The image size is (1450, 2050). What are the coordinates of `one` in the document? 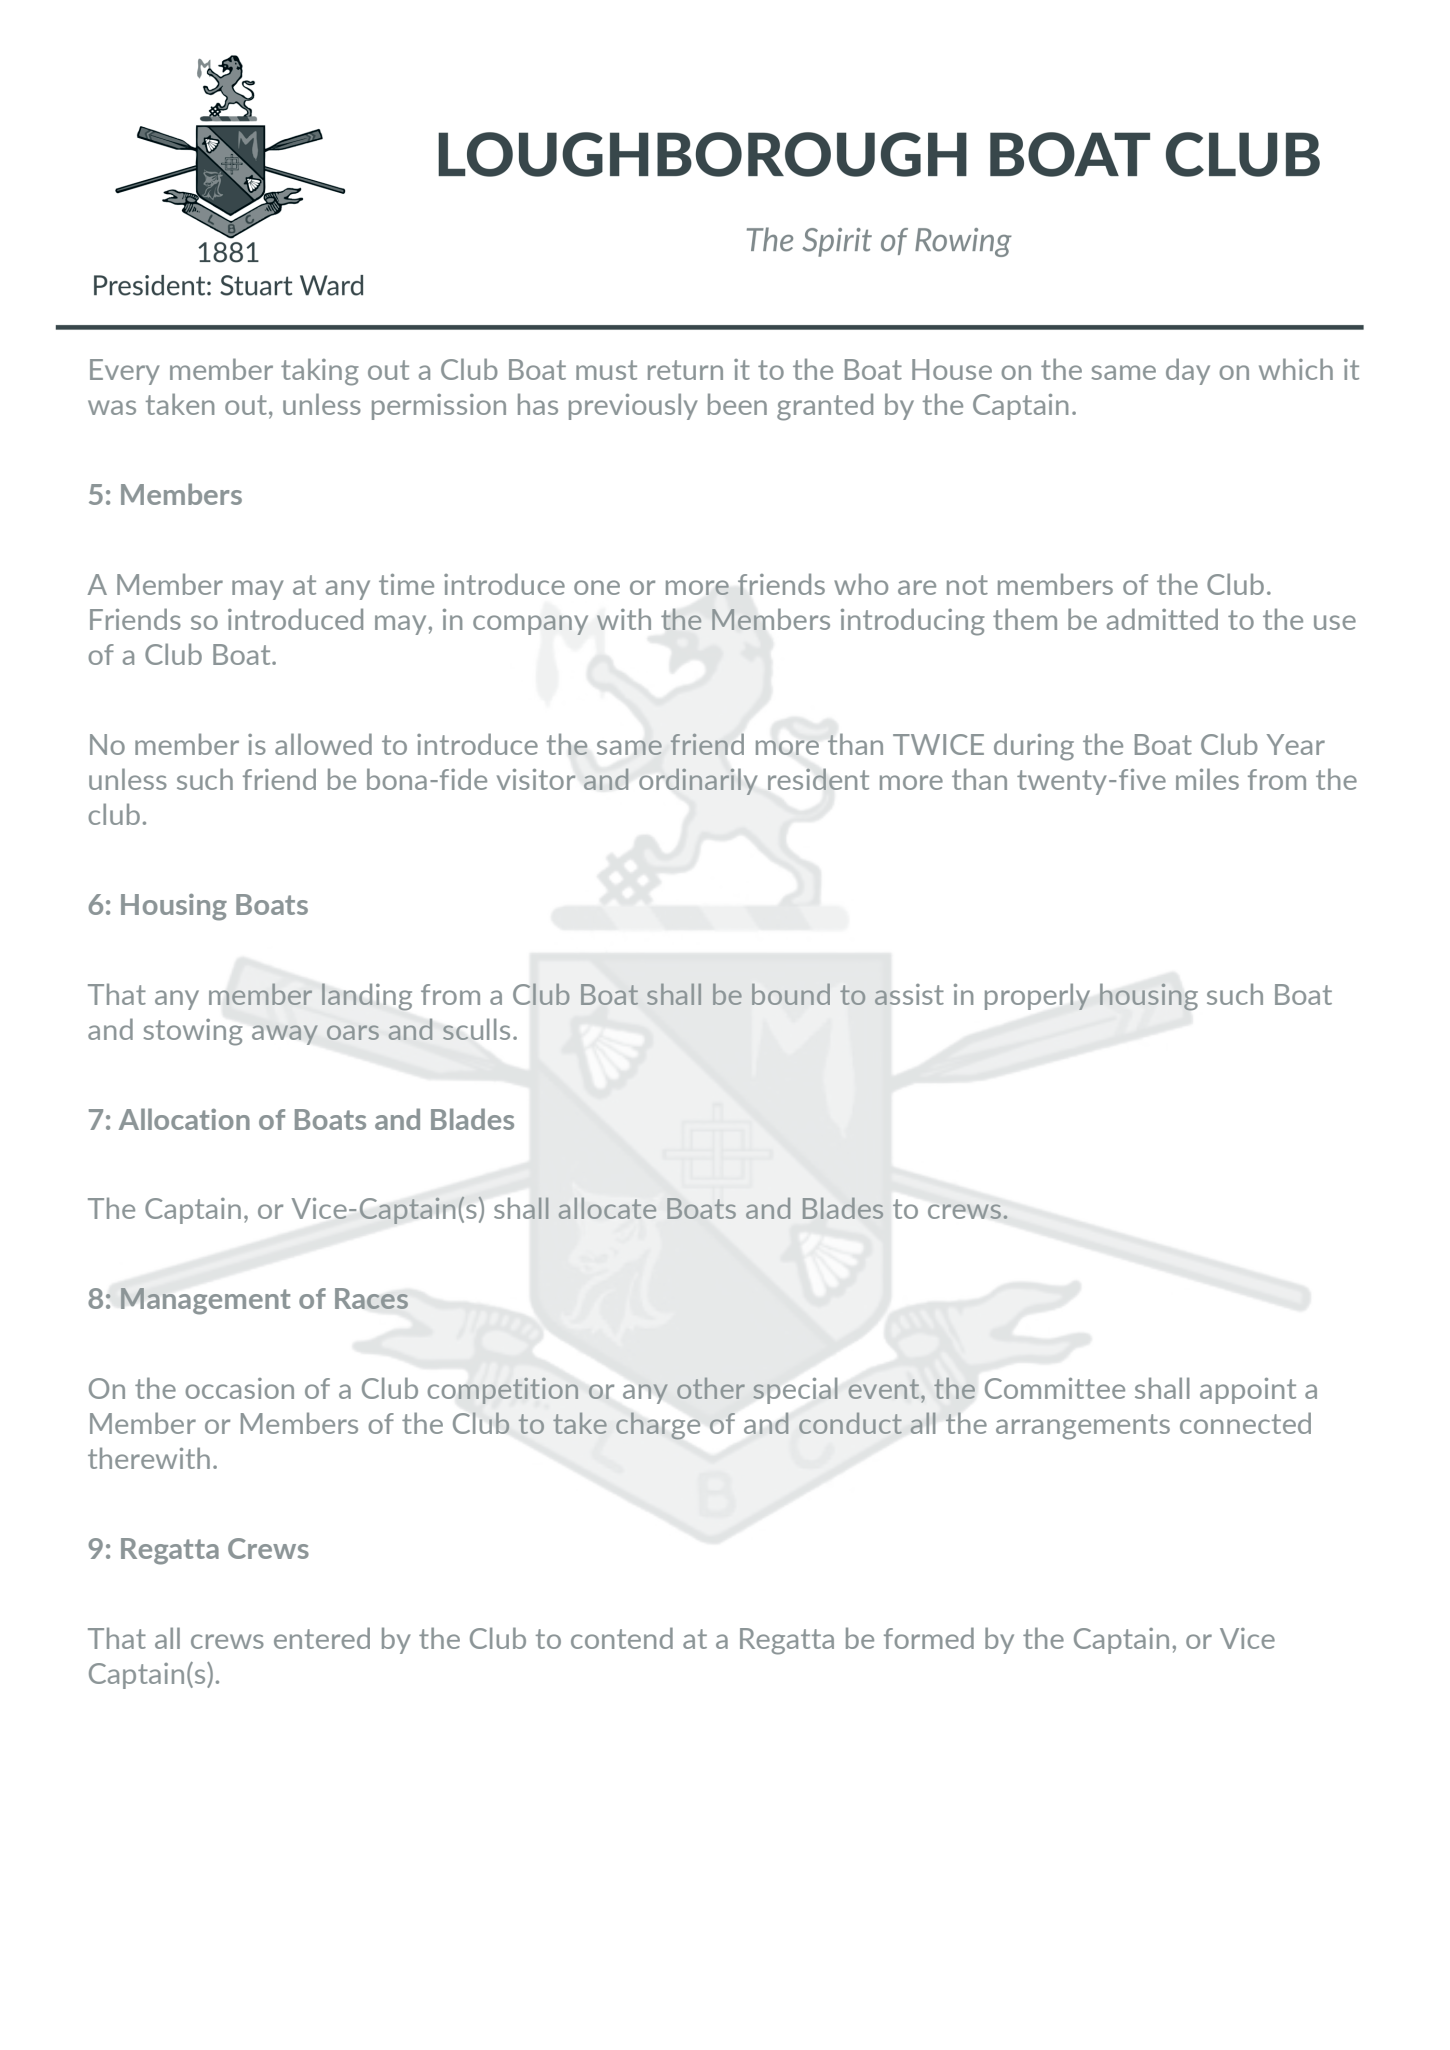 It's located at (597, 587).
